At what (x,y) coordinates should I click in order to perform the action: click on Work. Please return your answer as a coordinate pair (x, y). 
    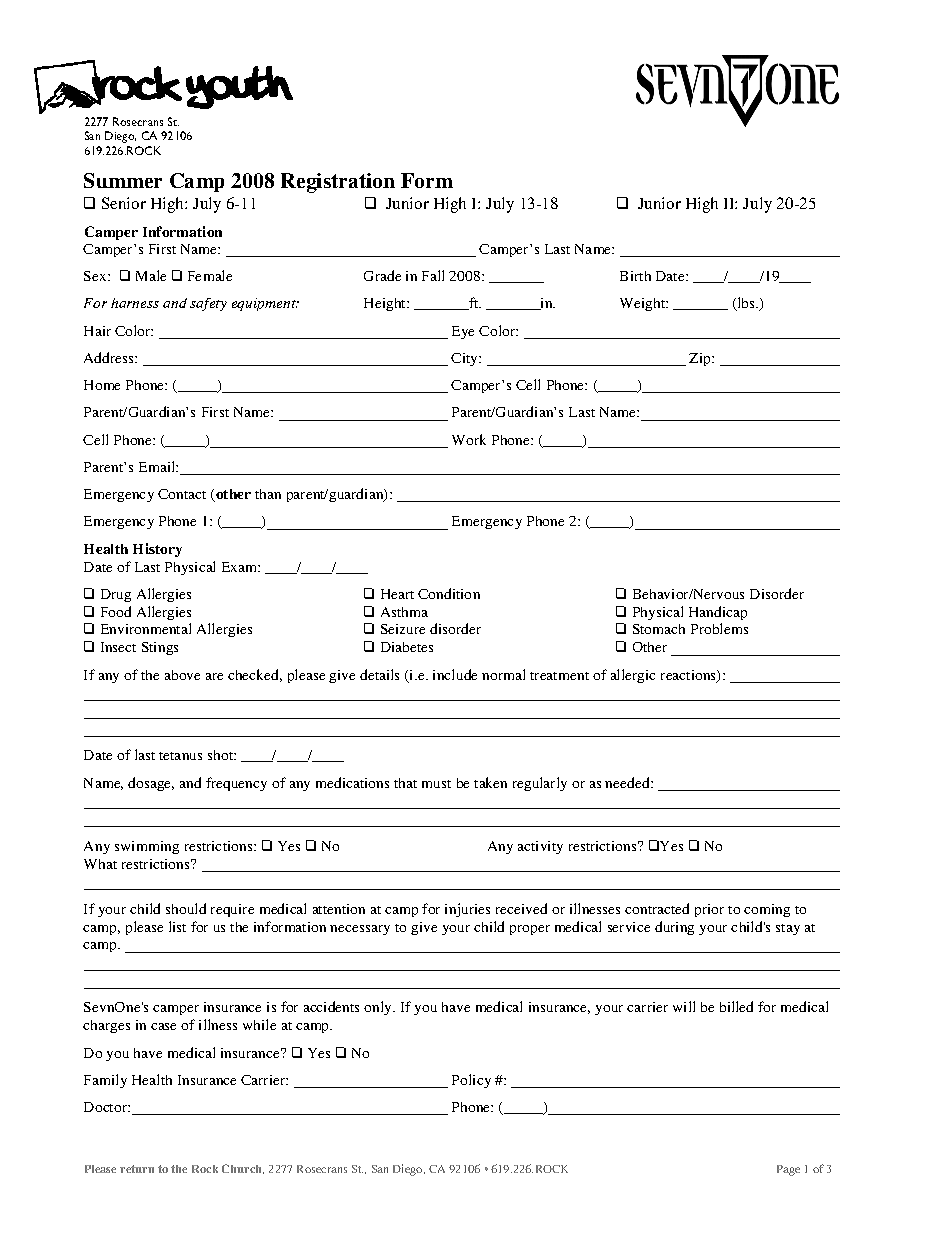
    Looking at the image, I should click on (469, 439).
